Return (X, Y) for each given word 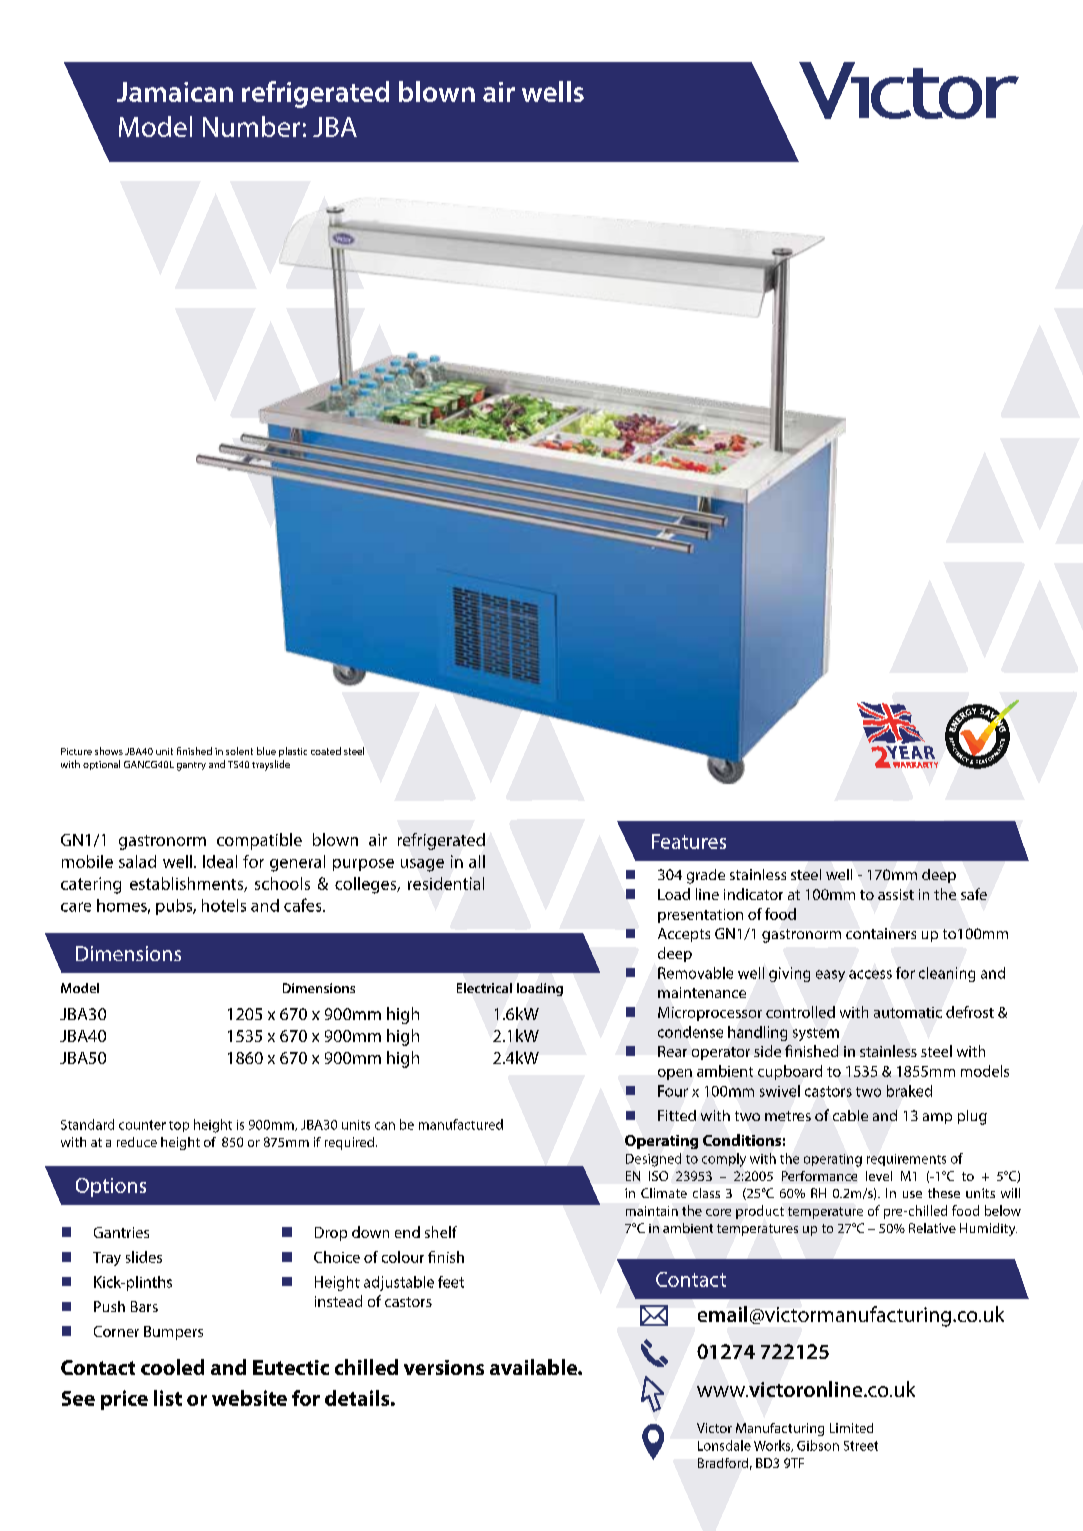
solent (239, 751)
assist (896, 894)
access (870, 974)
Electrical (484, 988)
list (168, 1398)
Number (251, 126)
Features (689, 841)
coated (326, 751)
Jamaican (175, 92)
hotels (224, 905)
